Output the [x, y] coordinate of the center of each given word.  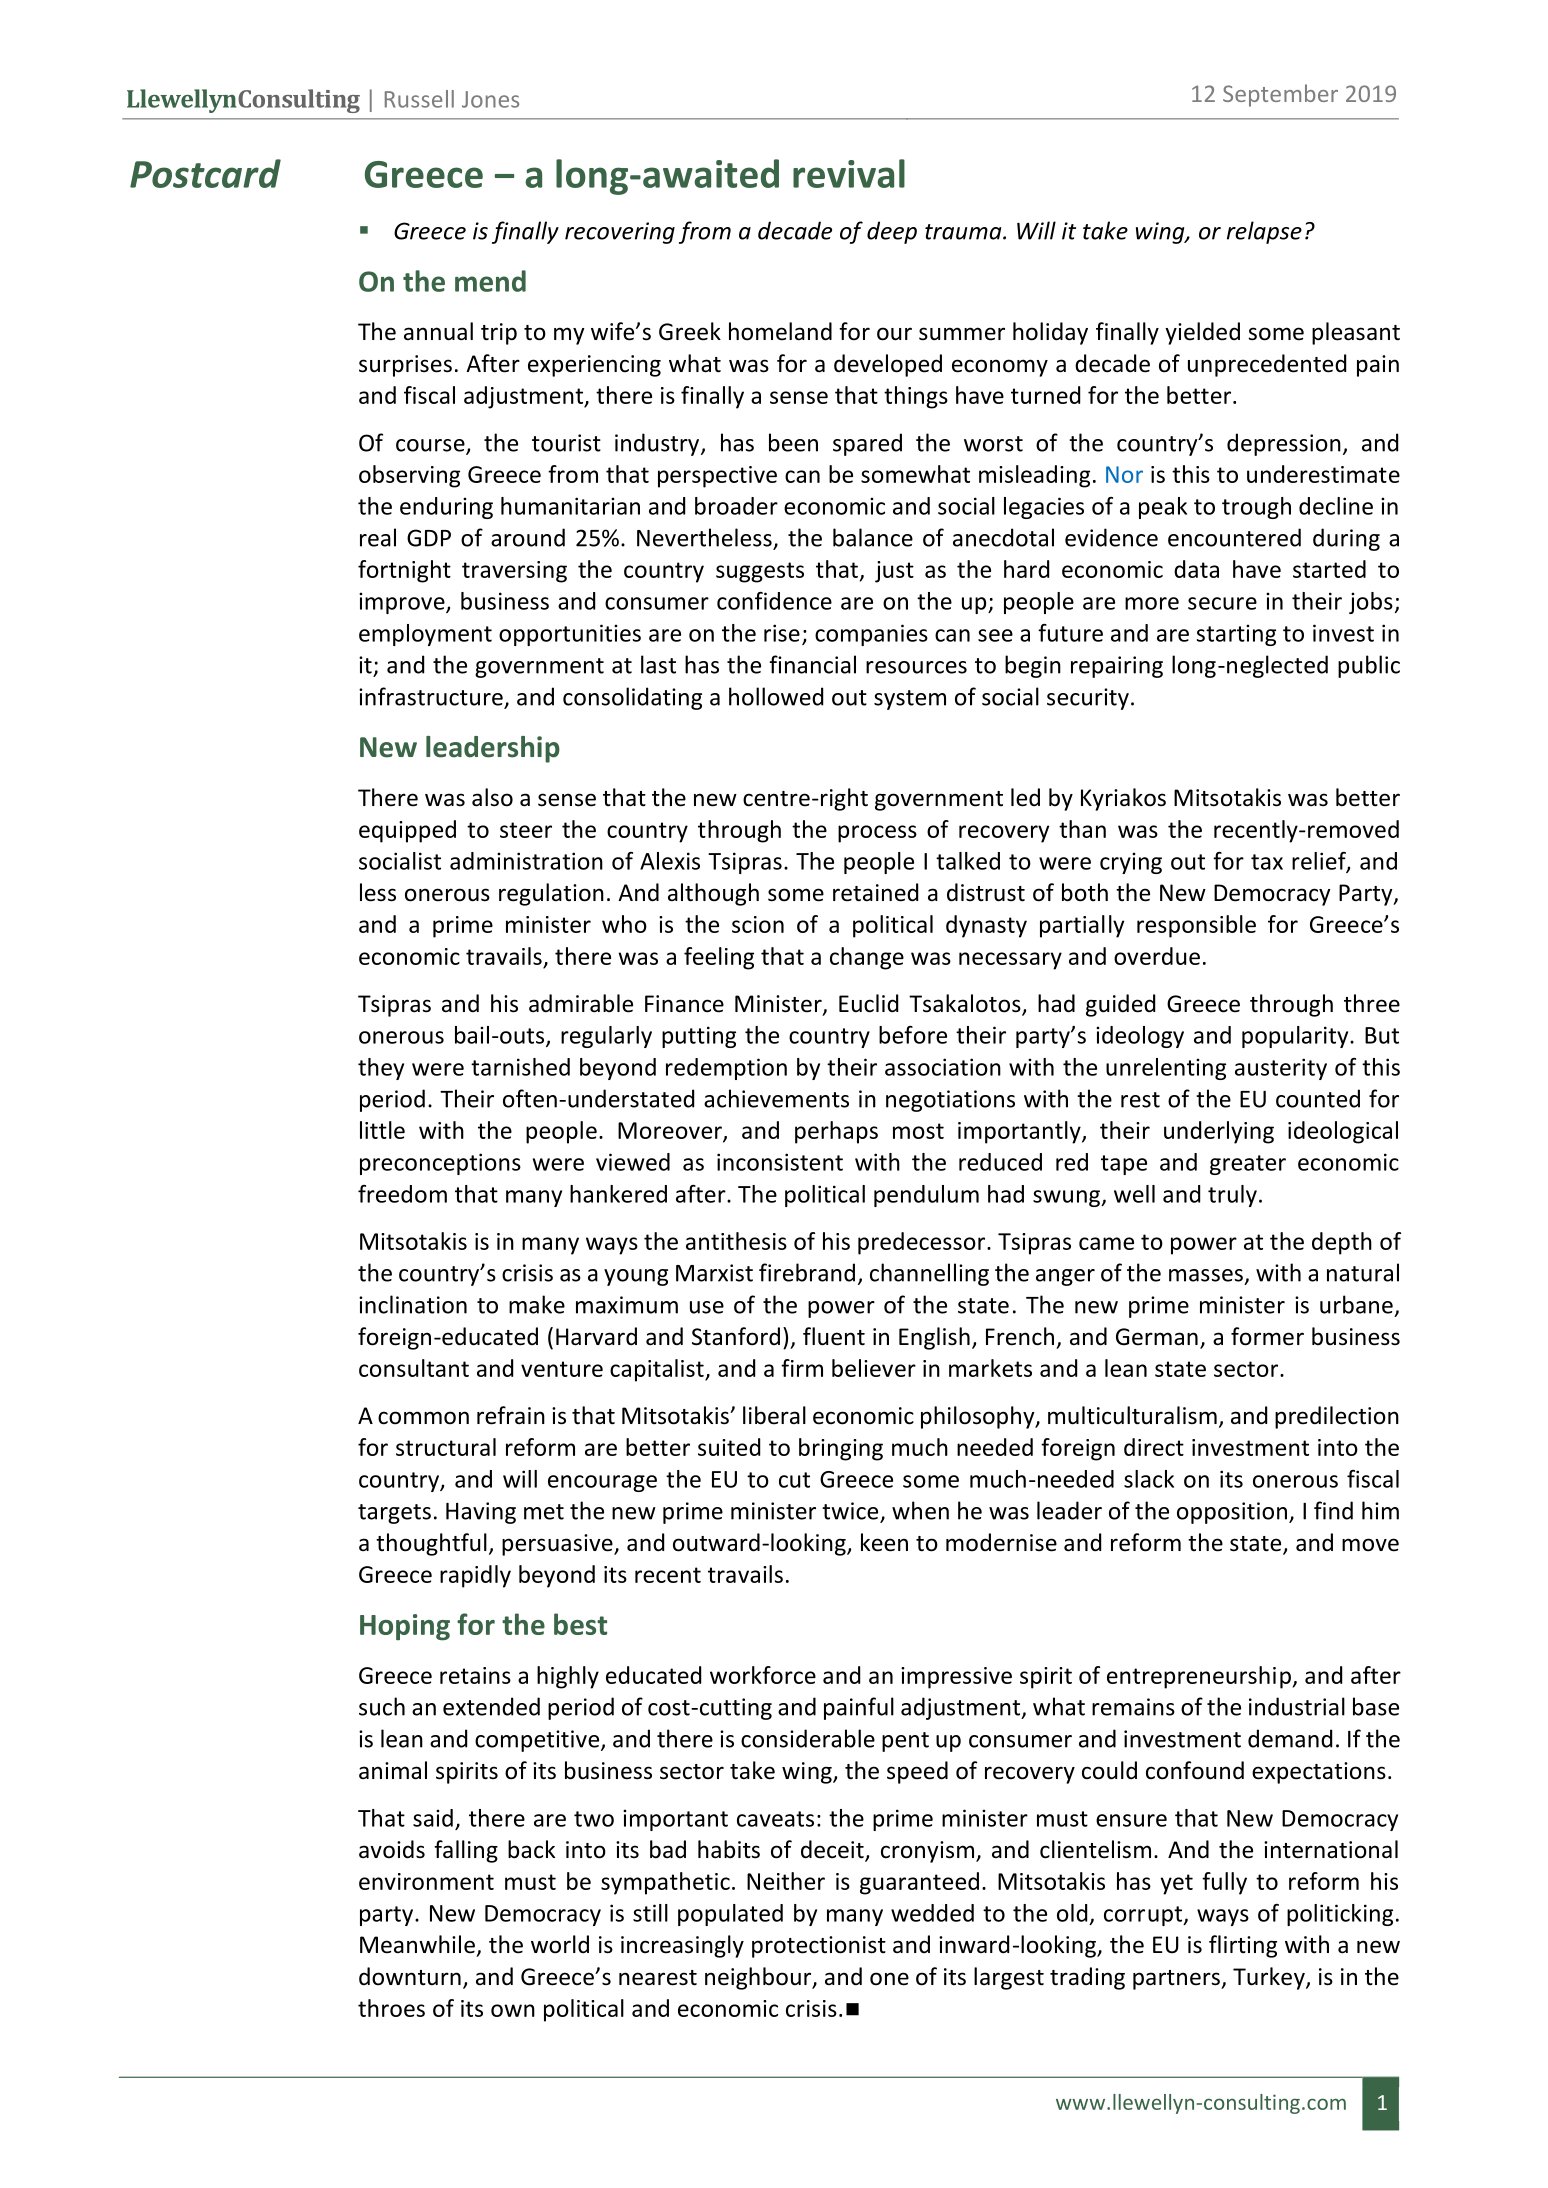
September [1280, 95]
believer [874, 1368]
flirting [1243, 1946]
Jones [490, 99]
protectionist [819, 1947]
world [560, 1944]
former [1267, 1336]
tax [1267, 862]
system [910, 700]
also [492, 797]
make [537, 1304]
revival [849, 173]
